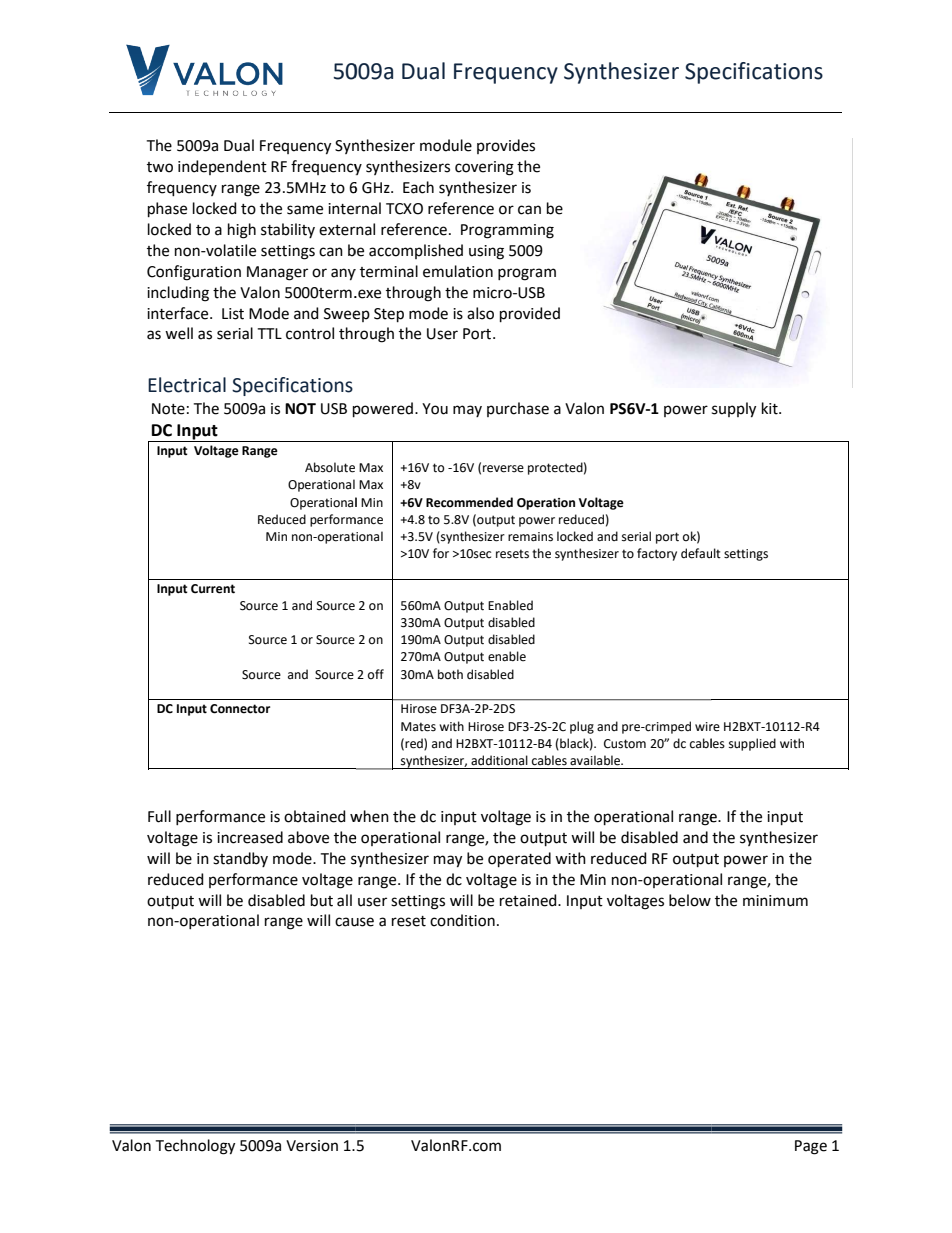 The height and width of the screenshot is (1233, 952). I want to click on both, so click(450, 674).
